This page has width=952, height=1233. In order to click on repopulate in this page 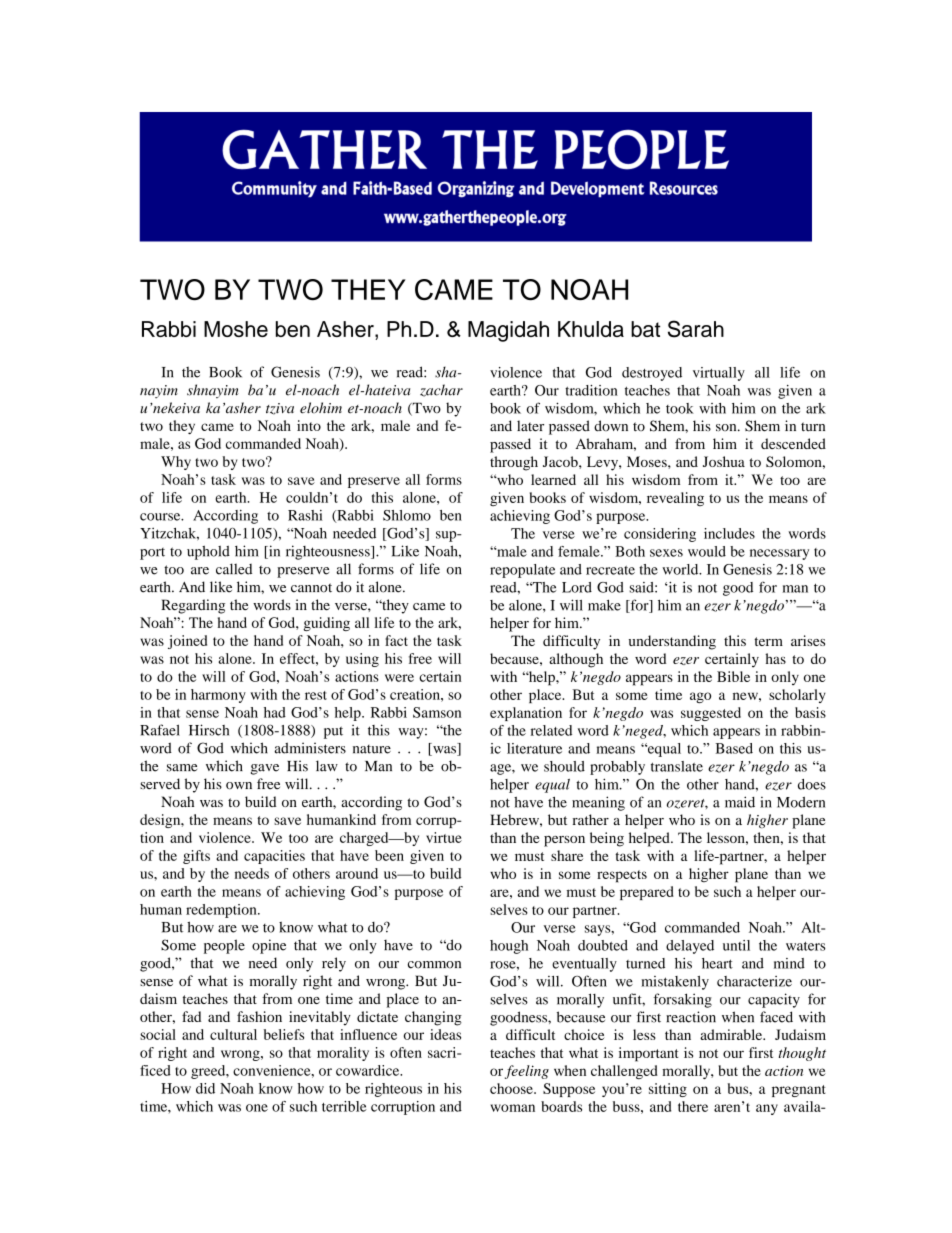, I will do `click(522, 571)`.
